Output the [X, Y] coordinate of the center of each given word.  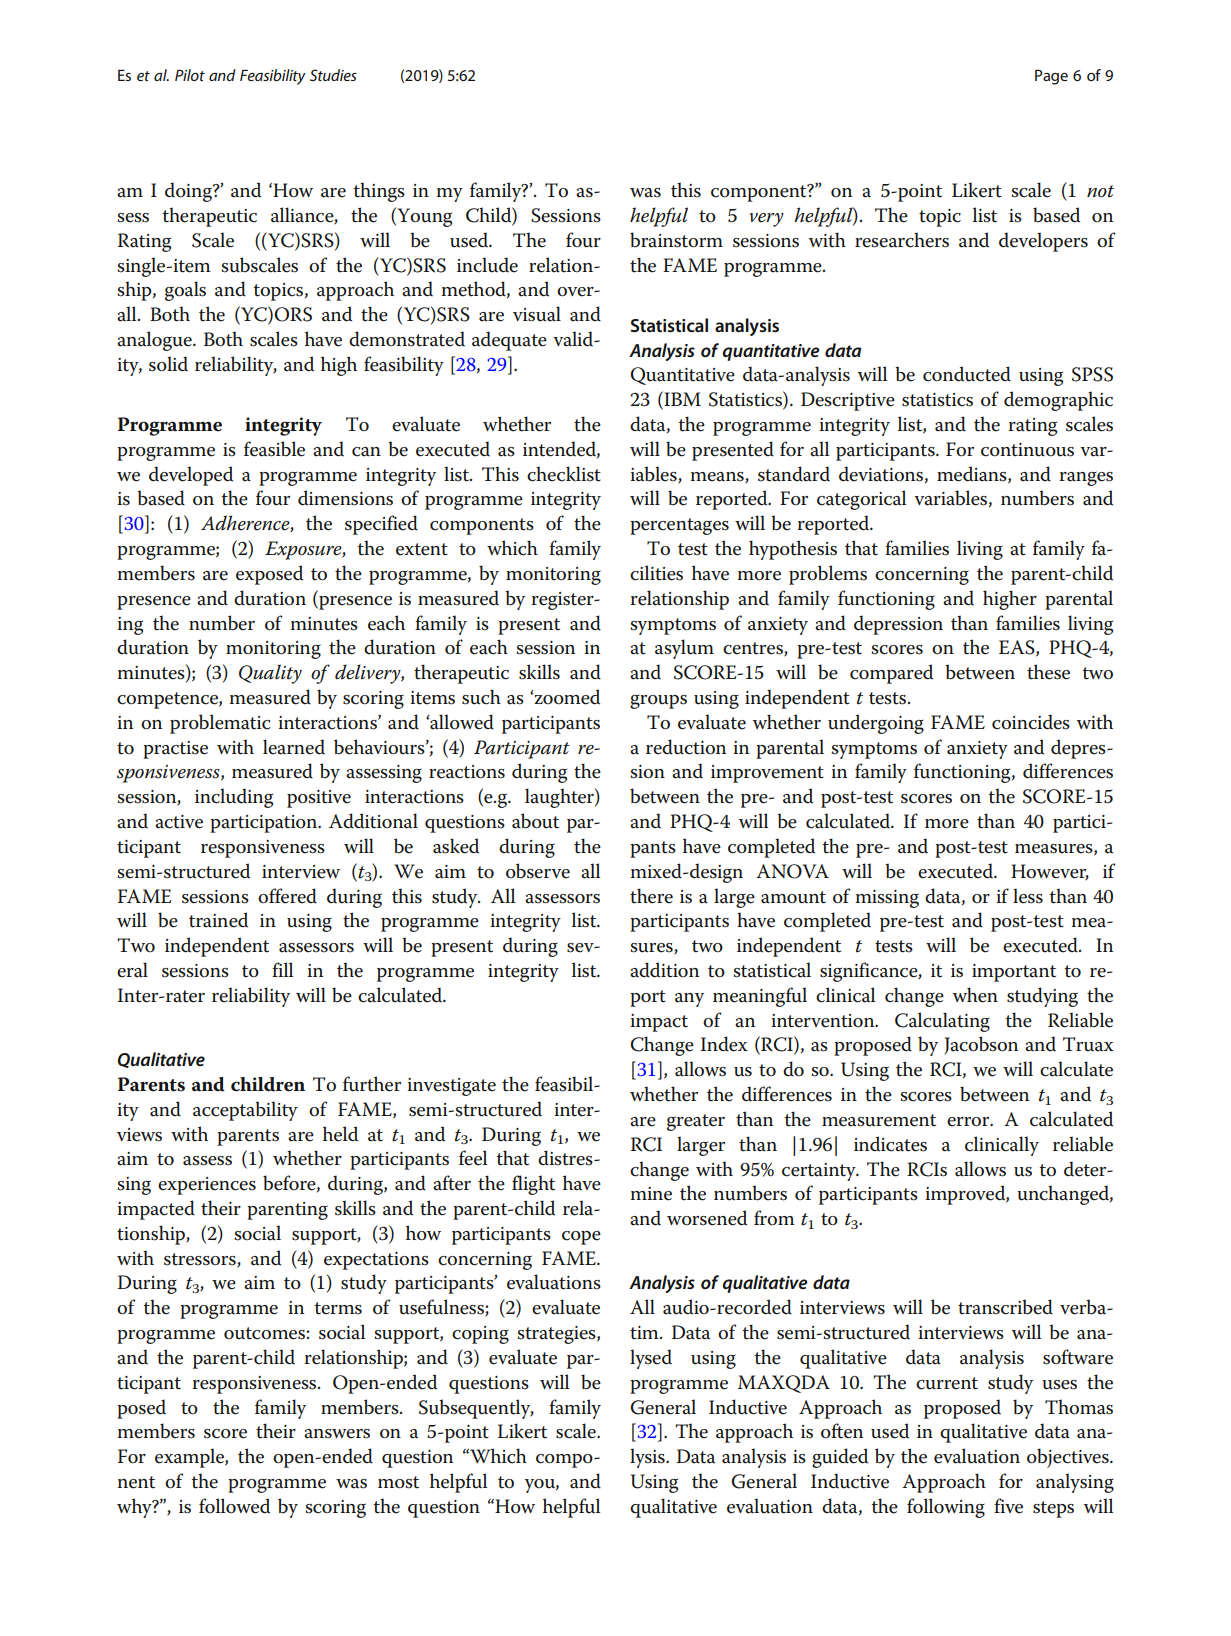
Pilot [190, 75]
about [535, 821]
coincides [1031, 722]
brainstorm [676, 240]
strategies [557, 1335]
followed [234, 1506]
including [234, 798]
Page [1051, 77]
